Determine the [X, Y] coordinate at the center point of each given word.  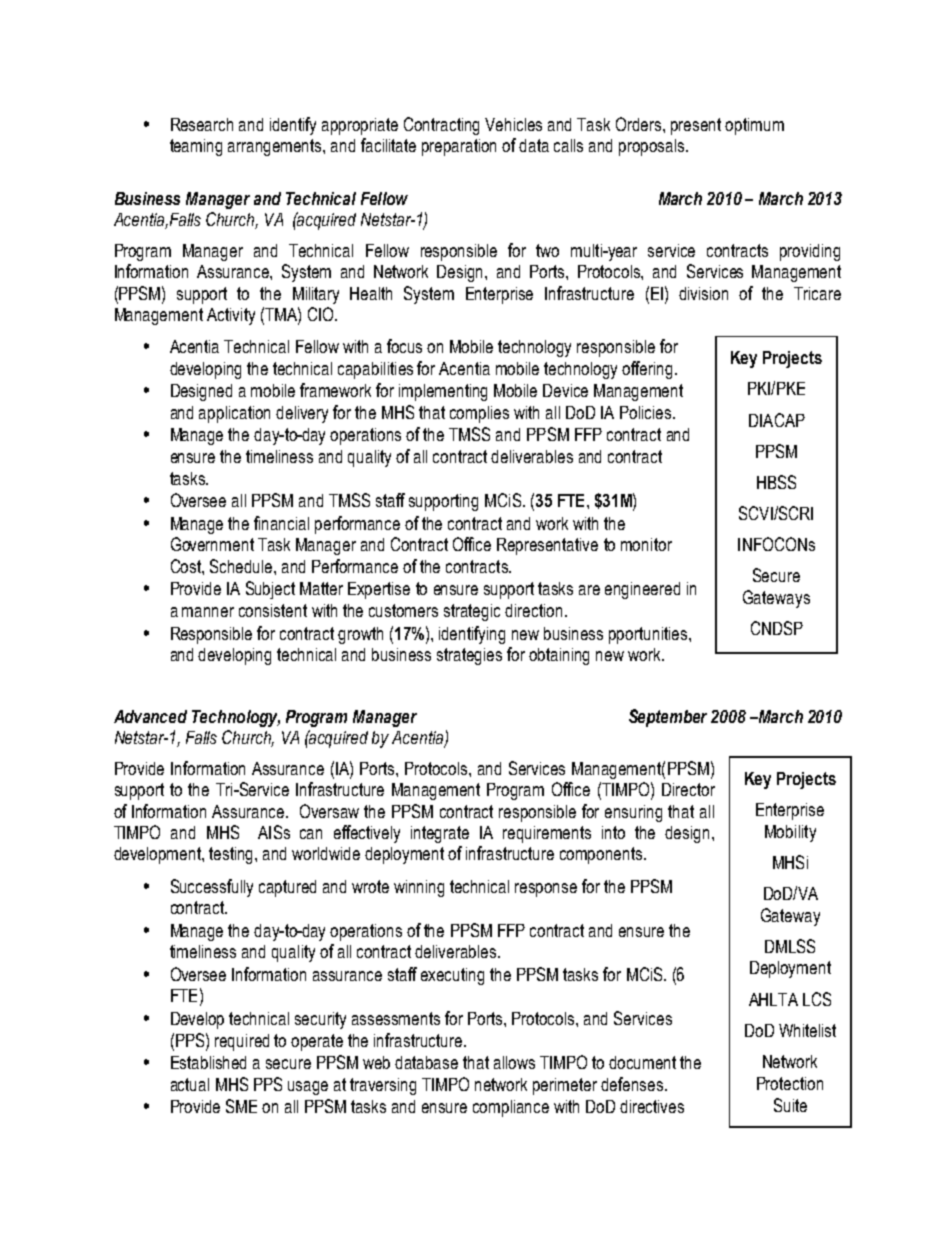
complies [479, 414]
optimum [754, 126]
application [234, 414]
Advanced [150, 716]
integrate [440, 834]
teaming [196, 147]
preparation [459, 147]
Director [688, 789]
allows [514, 1062]
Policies [647, 412]
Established [208, 1062]
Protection [790, 1083]
